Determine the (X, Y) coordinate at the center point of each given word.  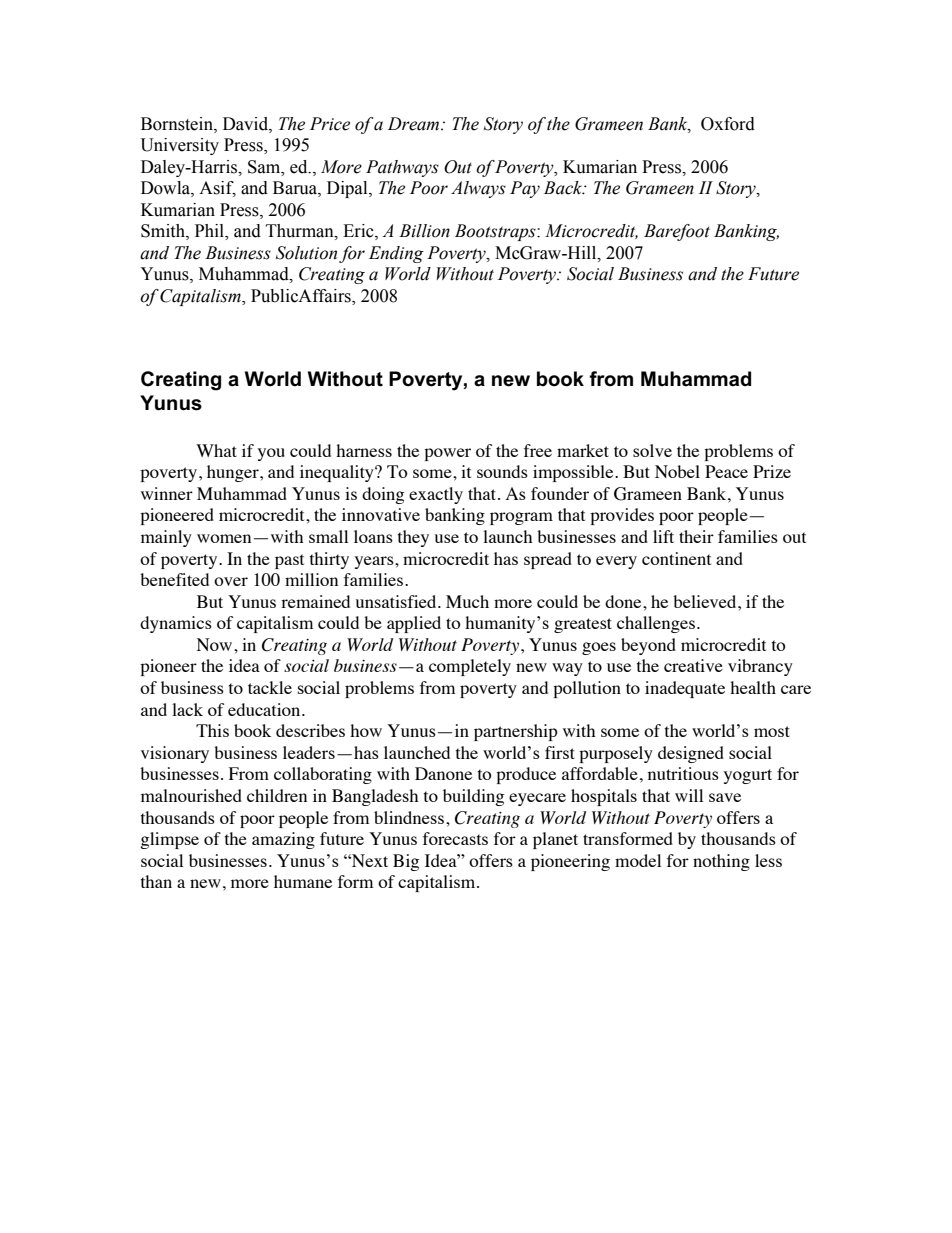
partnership (516, 732)
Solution (306, 253)
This (212, 730)
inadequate (685, 689)
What (216, 450)
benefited (174, 579)
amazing (283, 840)
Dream (415, 124)
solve (652, 450)
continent (676, 558)
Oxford (728, 124)
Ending (396, 254)
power (447, 454)
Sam (265, 167)
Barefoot (677, 232)
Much (467, 601)
